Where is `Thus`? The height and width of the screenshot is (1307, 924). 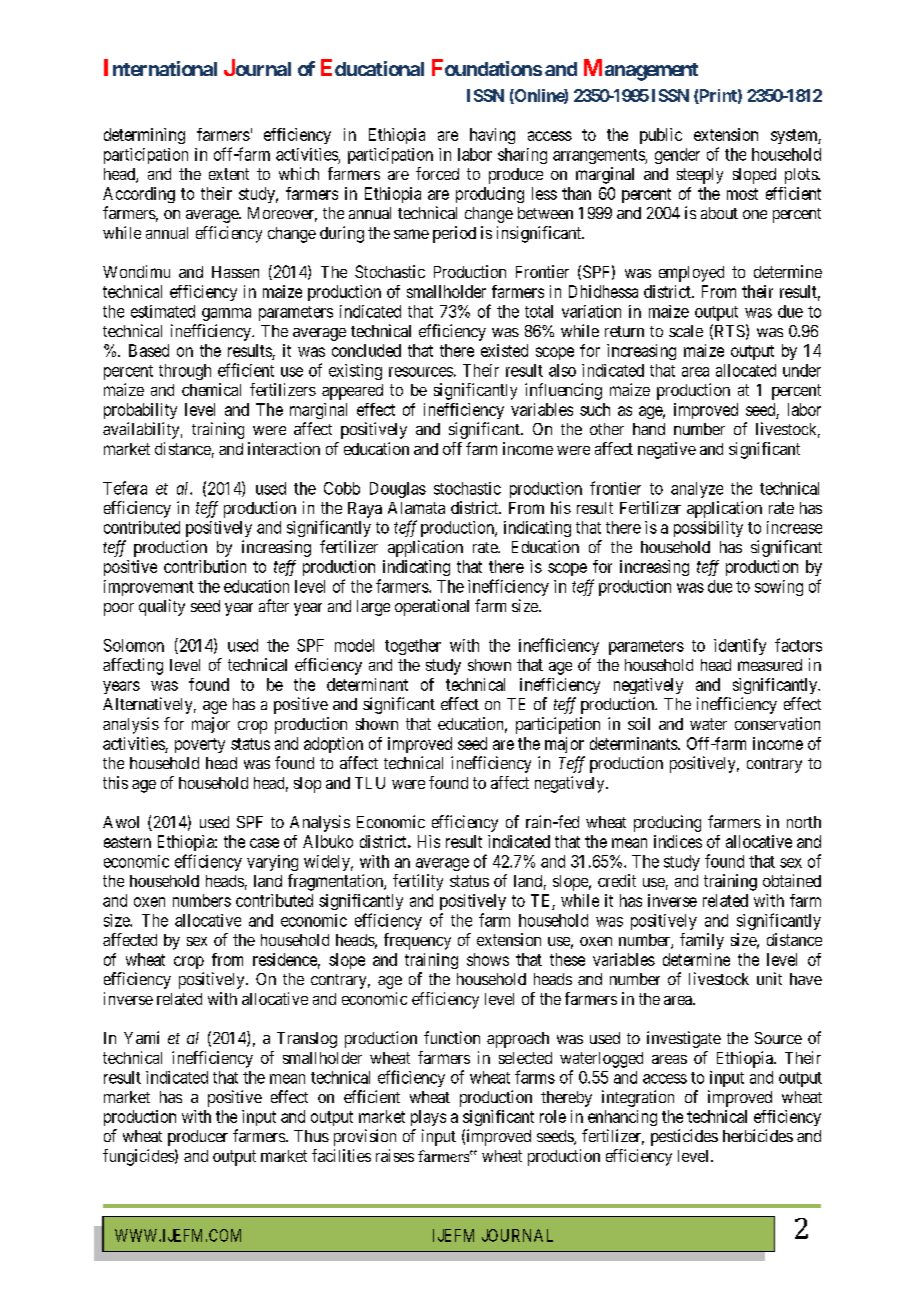
Thus is located at coordinates (311, 1136).
